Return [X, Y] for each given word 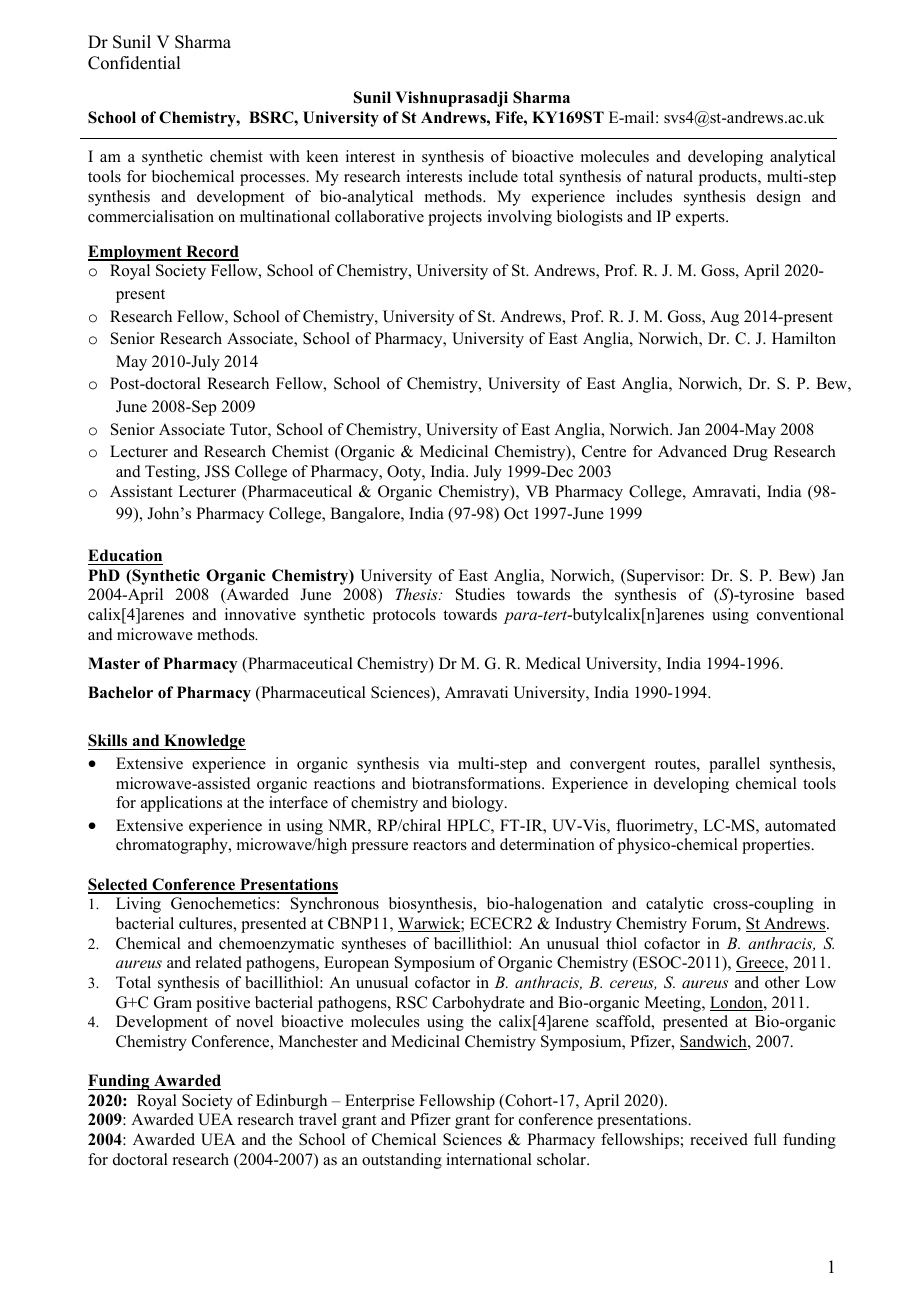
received [719, 1139]
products [729, 178]
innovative [260, 614]
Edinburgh [291, 1102]
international [489, 1159]
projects [455, 218]
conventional [800, 614]
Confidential [134, 63]
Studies [480, 594]
